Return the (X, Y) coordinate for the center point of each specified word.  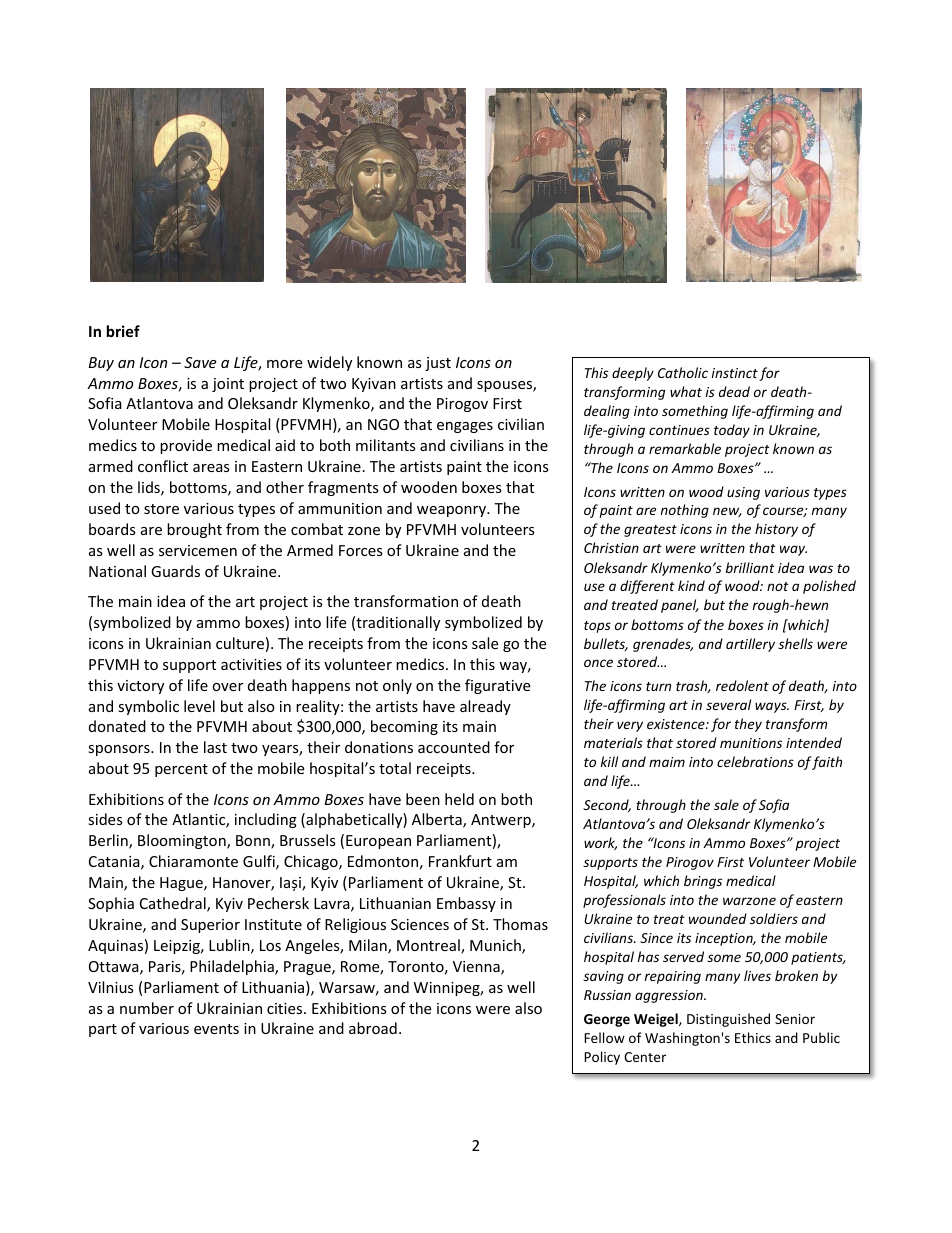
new (727, 512)
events (216, 1029)
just (438, 364)
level (199, 706)
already (485, 707)
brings (703, 882)
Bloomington (183, 841)
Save (200, 362)
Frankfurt (460, 861)
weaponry (452, 511)
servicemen (198, 550)
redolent (742, 685)
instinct (735, 373)
